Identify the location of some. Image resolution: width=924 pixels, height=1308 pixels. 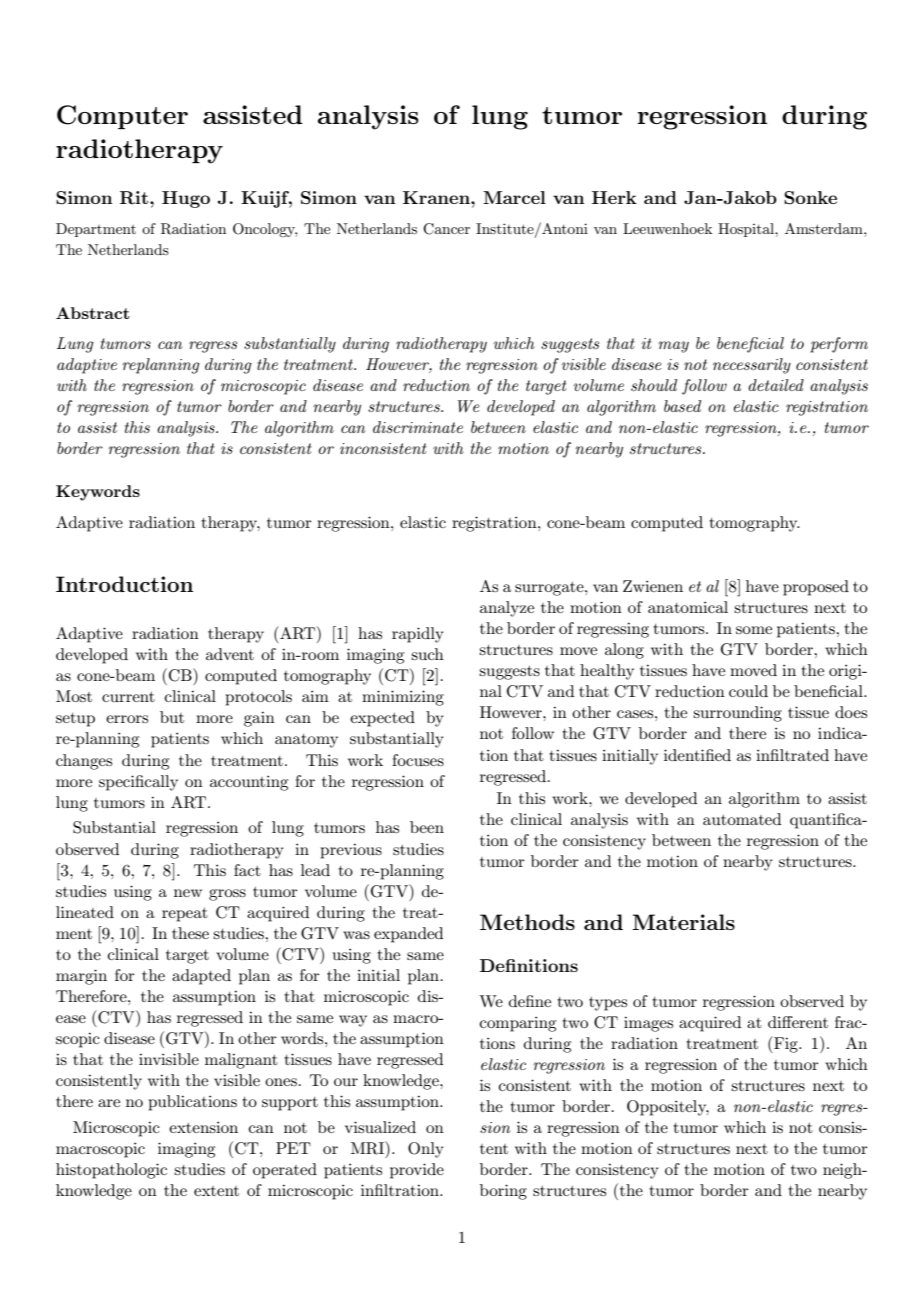
(754, 630).
